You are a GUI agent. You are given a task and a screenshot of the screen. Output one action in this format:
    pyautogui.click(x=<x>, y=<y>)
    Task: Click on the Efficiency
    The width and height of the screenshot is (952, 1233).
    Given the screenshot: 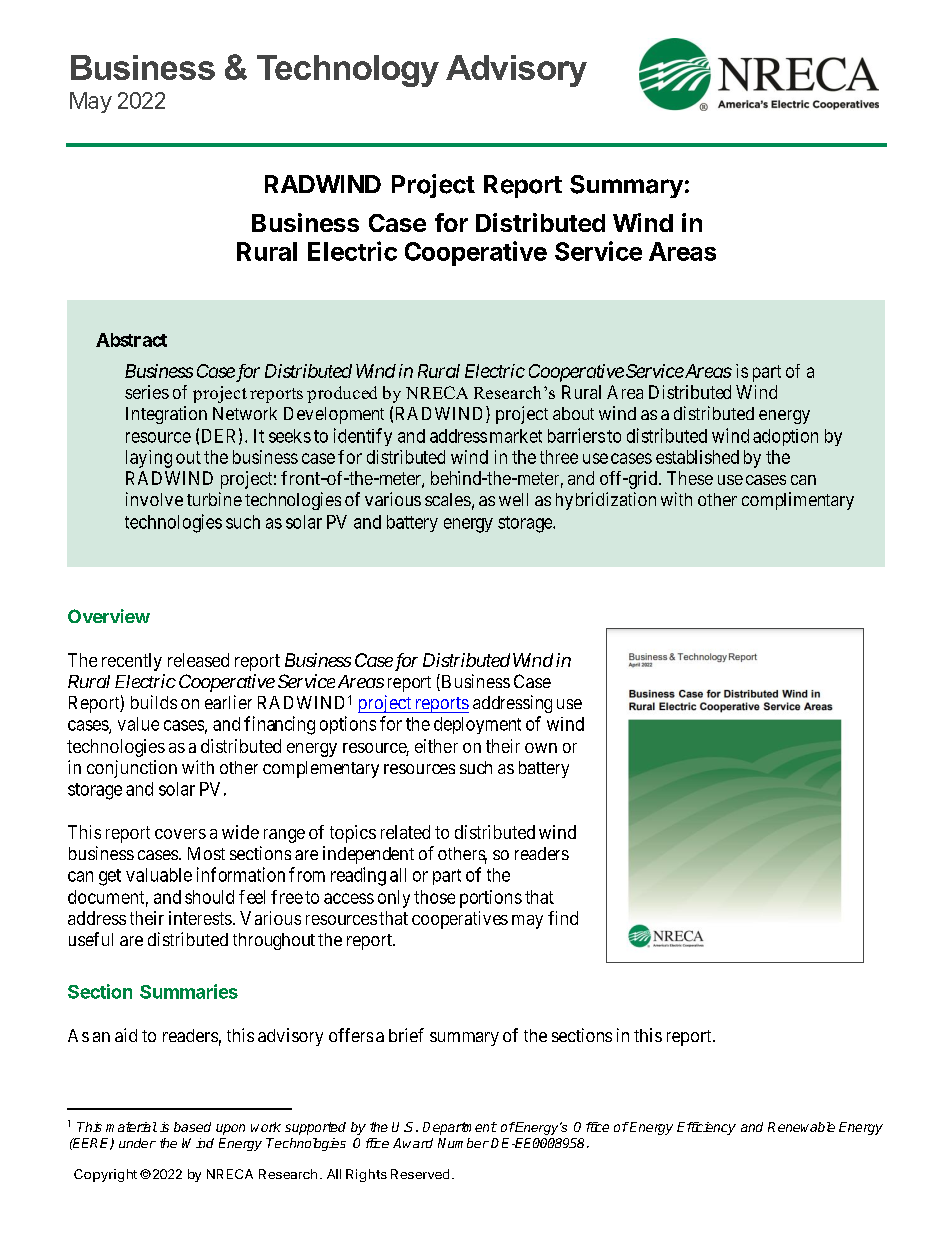 What is the action you would take?
    pyautogui.click(x=706, y=1128)
